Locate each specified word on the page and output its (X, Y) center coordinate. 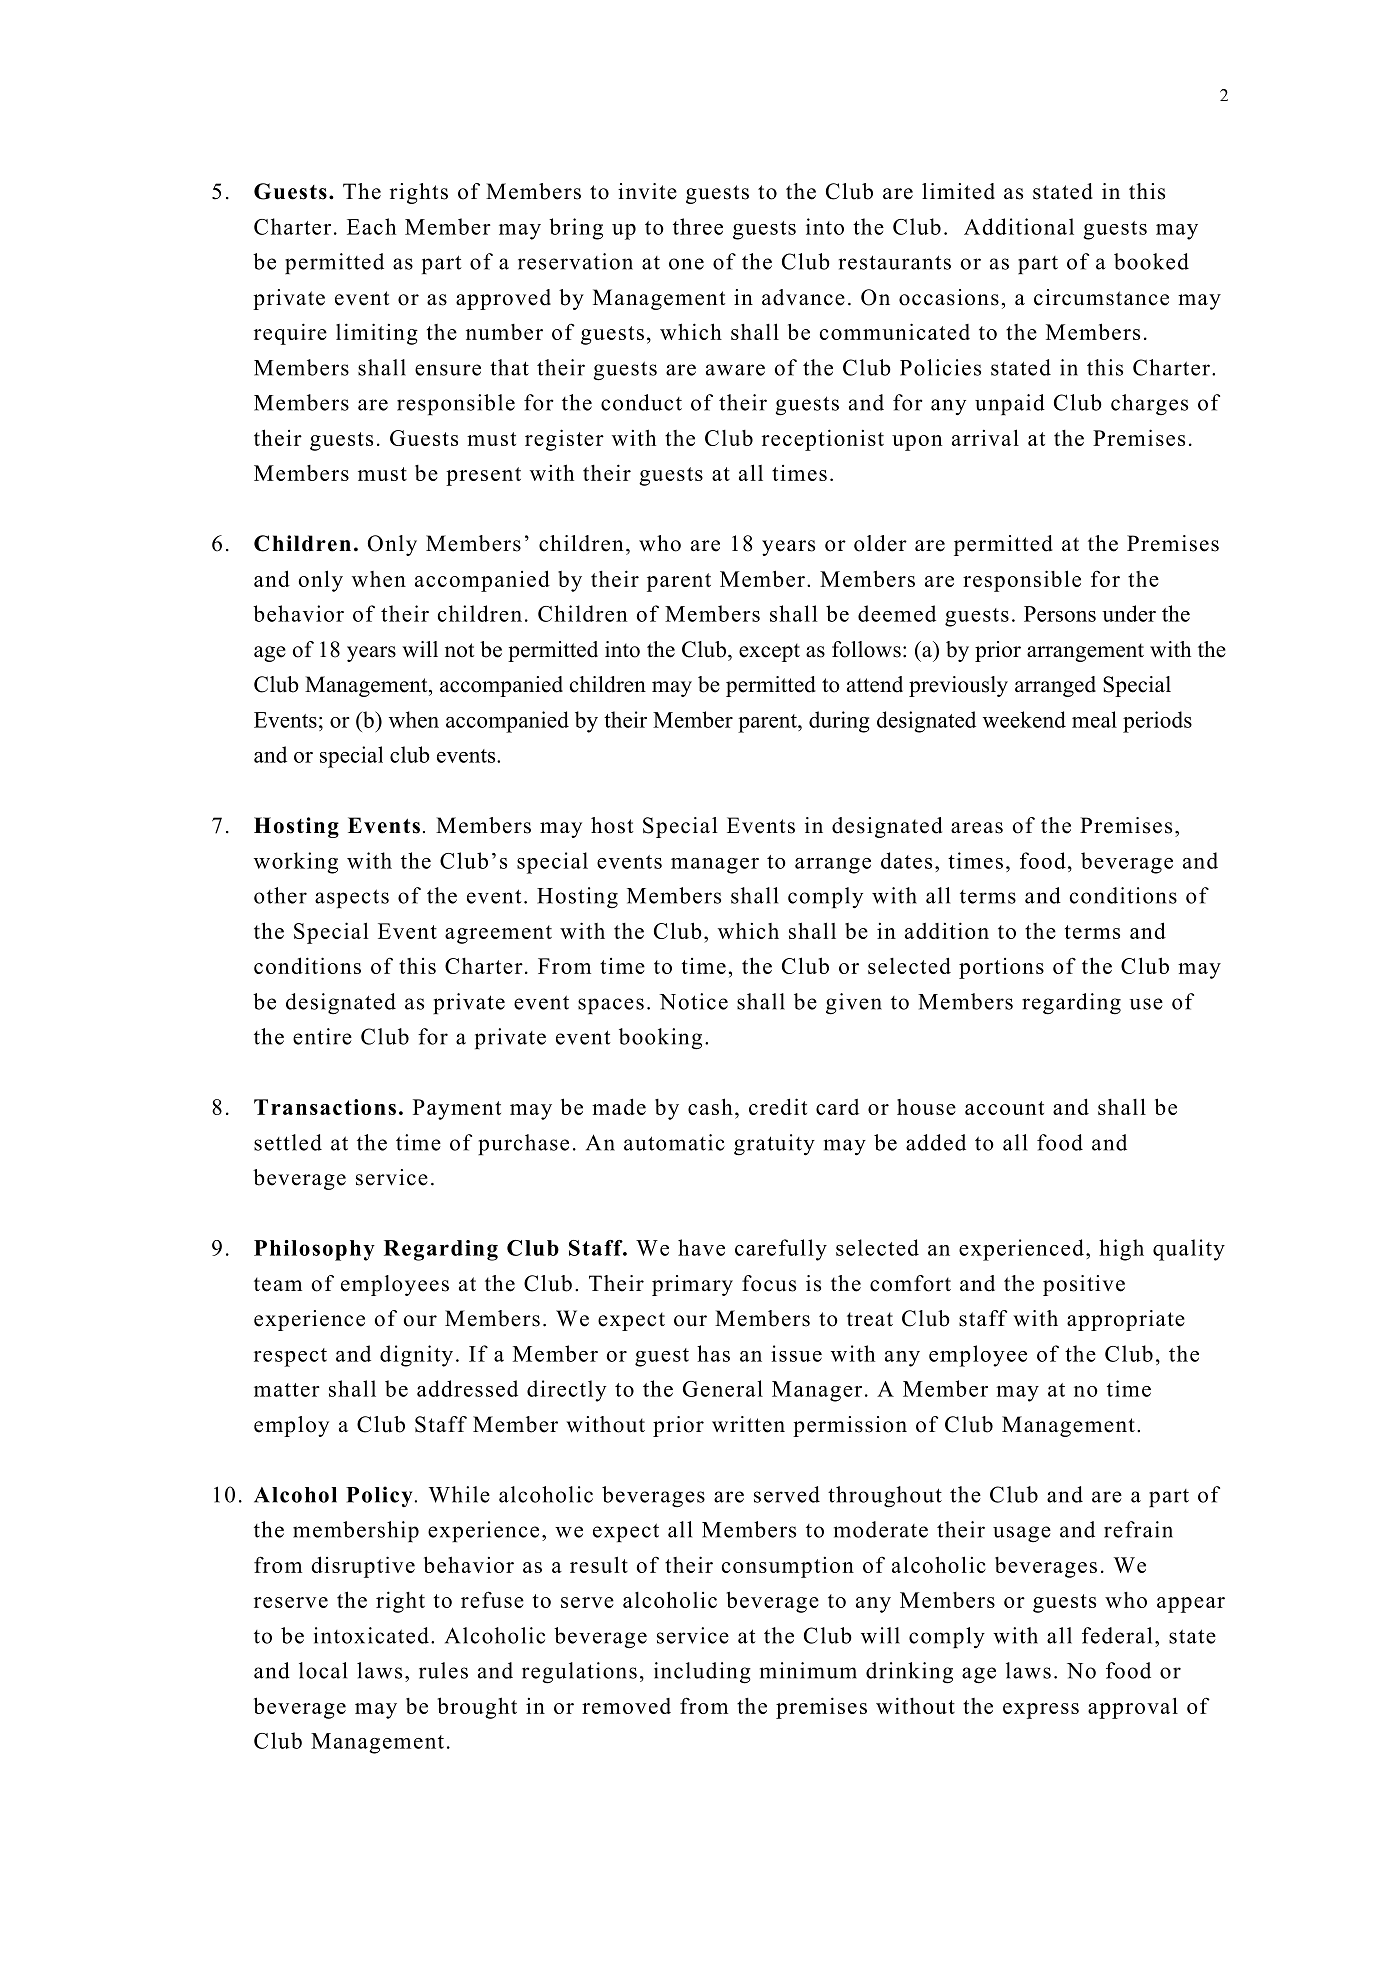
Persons (1060, 614)
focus (769, 1283)
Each (371, 226)
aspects (352, 898)
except (769, 652)
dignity (416, 1356)
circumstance (1101, 297)
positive (1084, 1285)
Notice (693, 1001)
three (698, 226)
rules (443, 1670)
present (483, 476)
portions (1001, 968)
